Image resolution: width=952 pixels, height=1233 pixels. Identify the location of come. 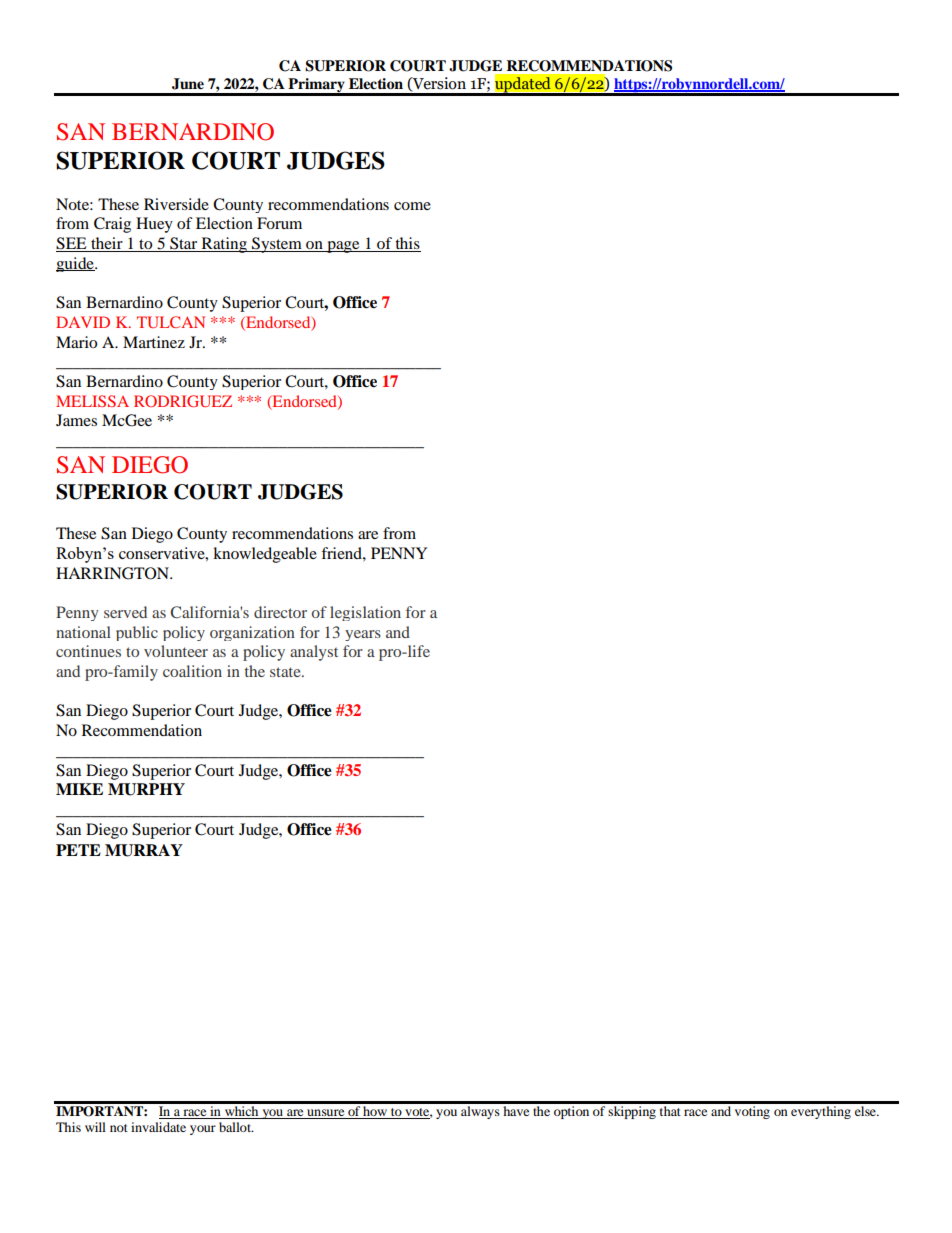
(412, 206).
